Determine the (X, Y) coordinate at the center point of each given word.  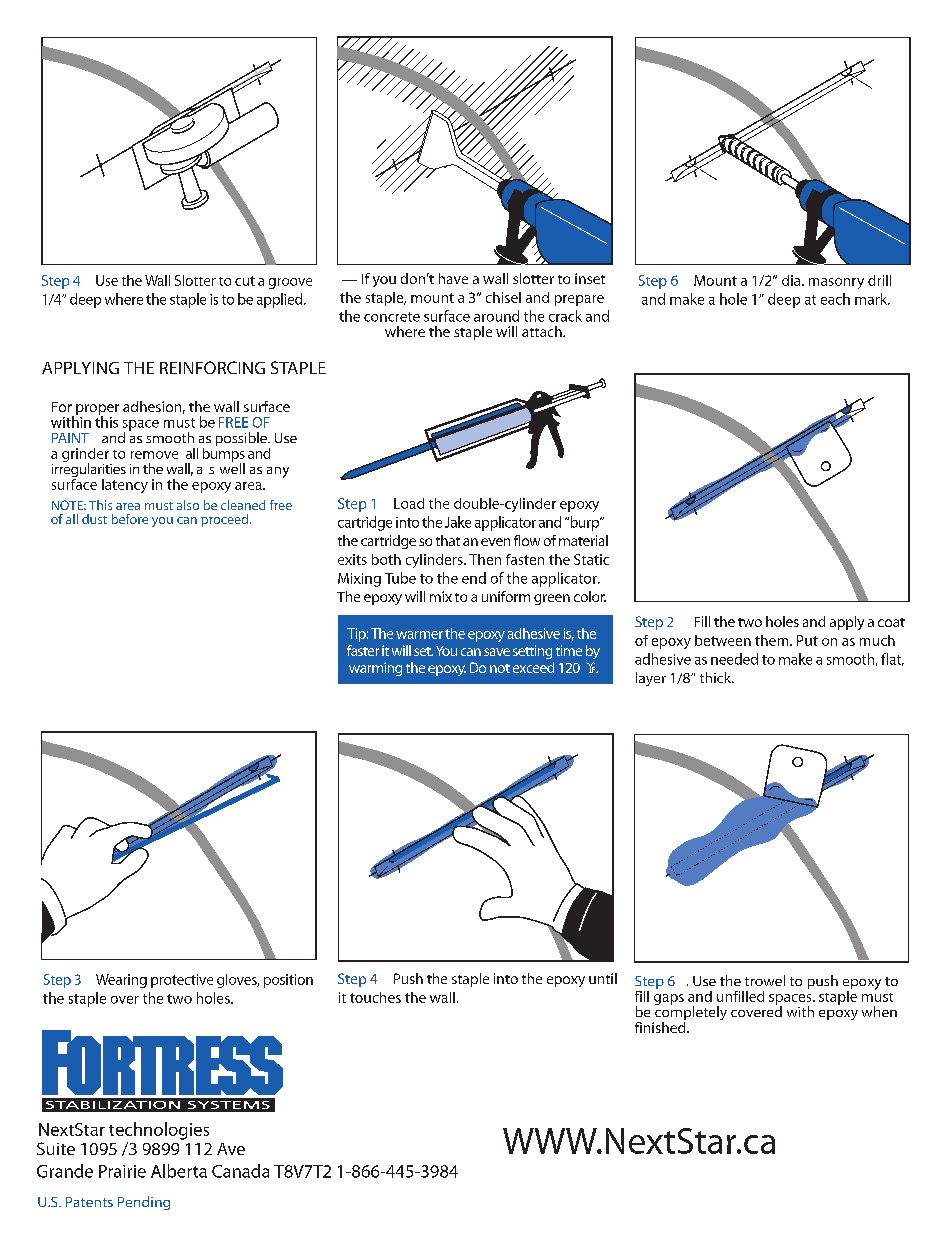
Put (807, 640)
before (130, 519)
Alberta (179, 1171)
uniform (506, 596)
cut (245, 281)
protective (182, 981)
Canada (240, 1171)
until (603, 978)
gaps (669, 999)
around (496, 316)
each (835, 299)
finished (661, 1026)
